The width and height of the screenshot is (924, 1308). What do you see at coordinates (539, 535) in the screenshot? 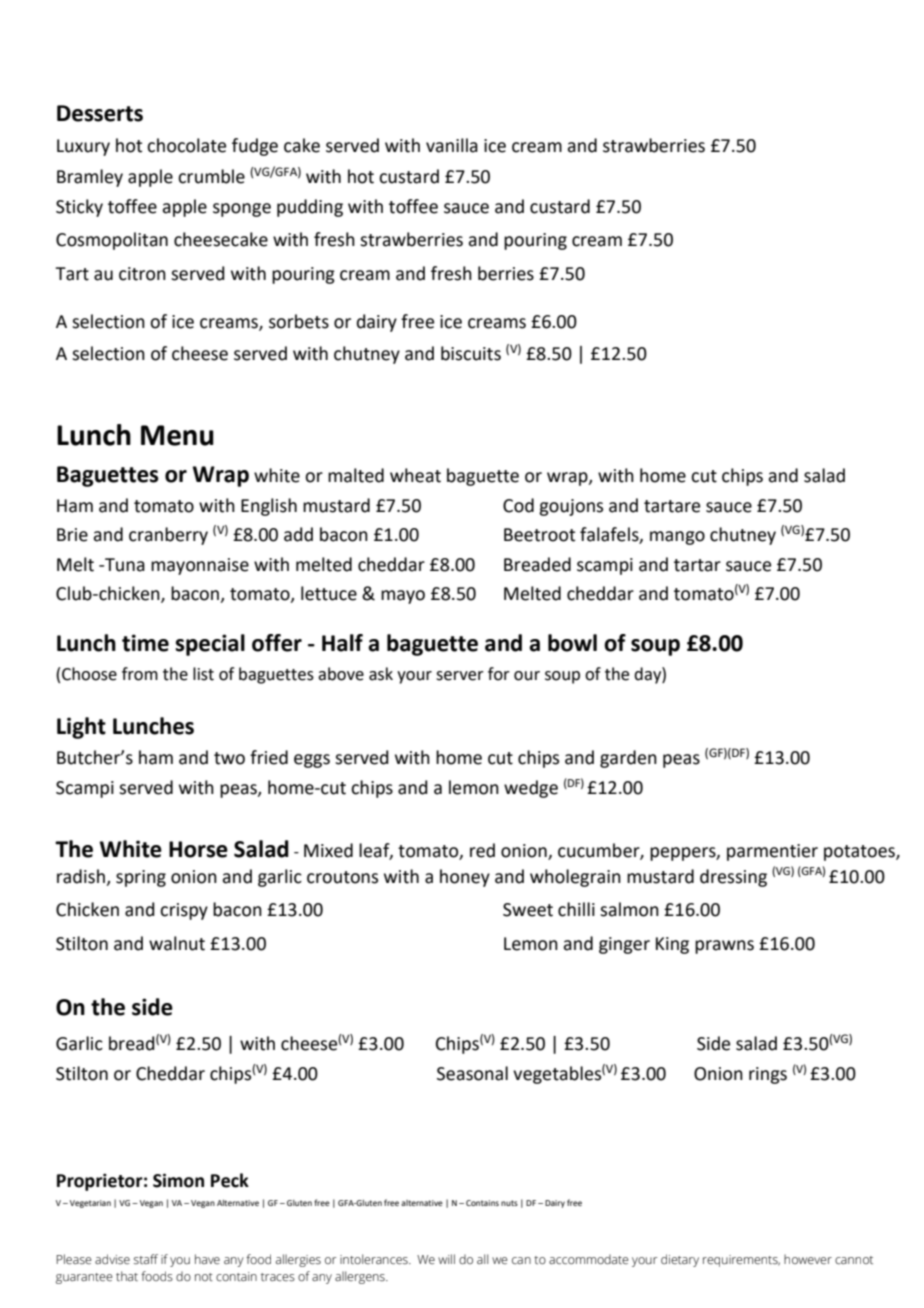
I see `Beetroot` at bounding box center [539, 535].
